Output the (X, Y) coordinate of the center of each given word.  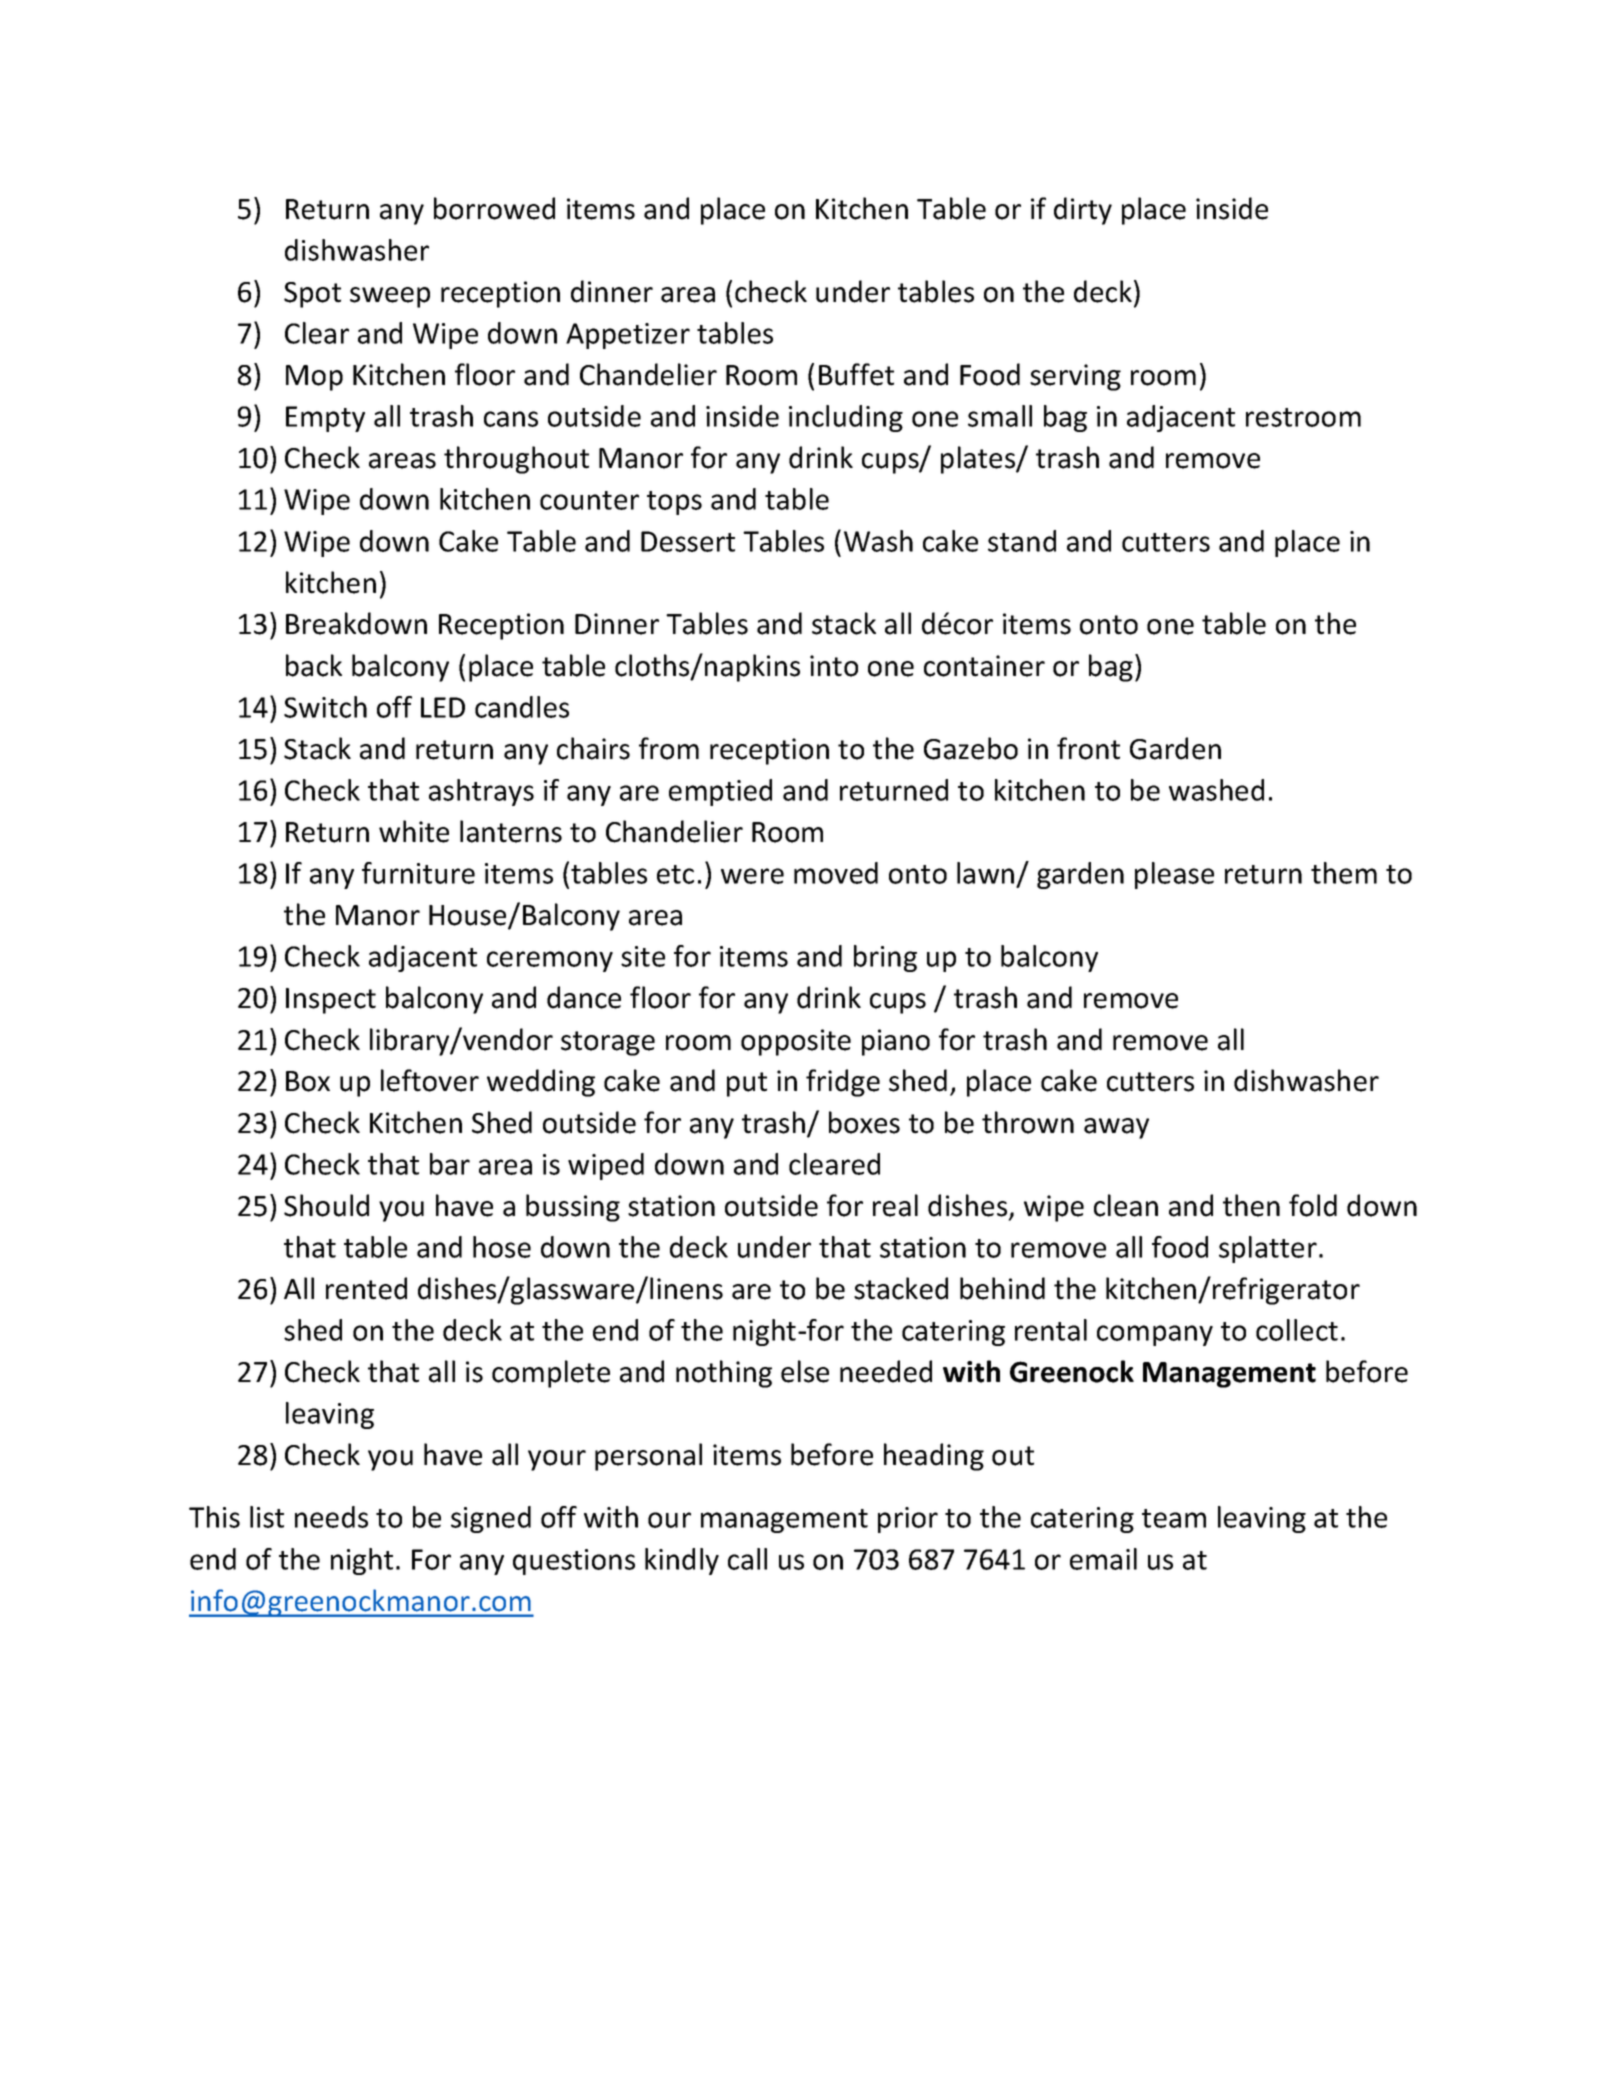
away (1116, 1128)
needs (331, 1517)
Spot (312, 295)
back (314, 665)
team (1174, 1518)
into (834, 666)
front (1088, 748)
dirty (1083, 211)
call (747, 1559)
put (747, 1084)
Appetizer (628, 336)
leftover (430, 1080)
